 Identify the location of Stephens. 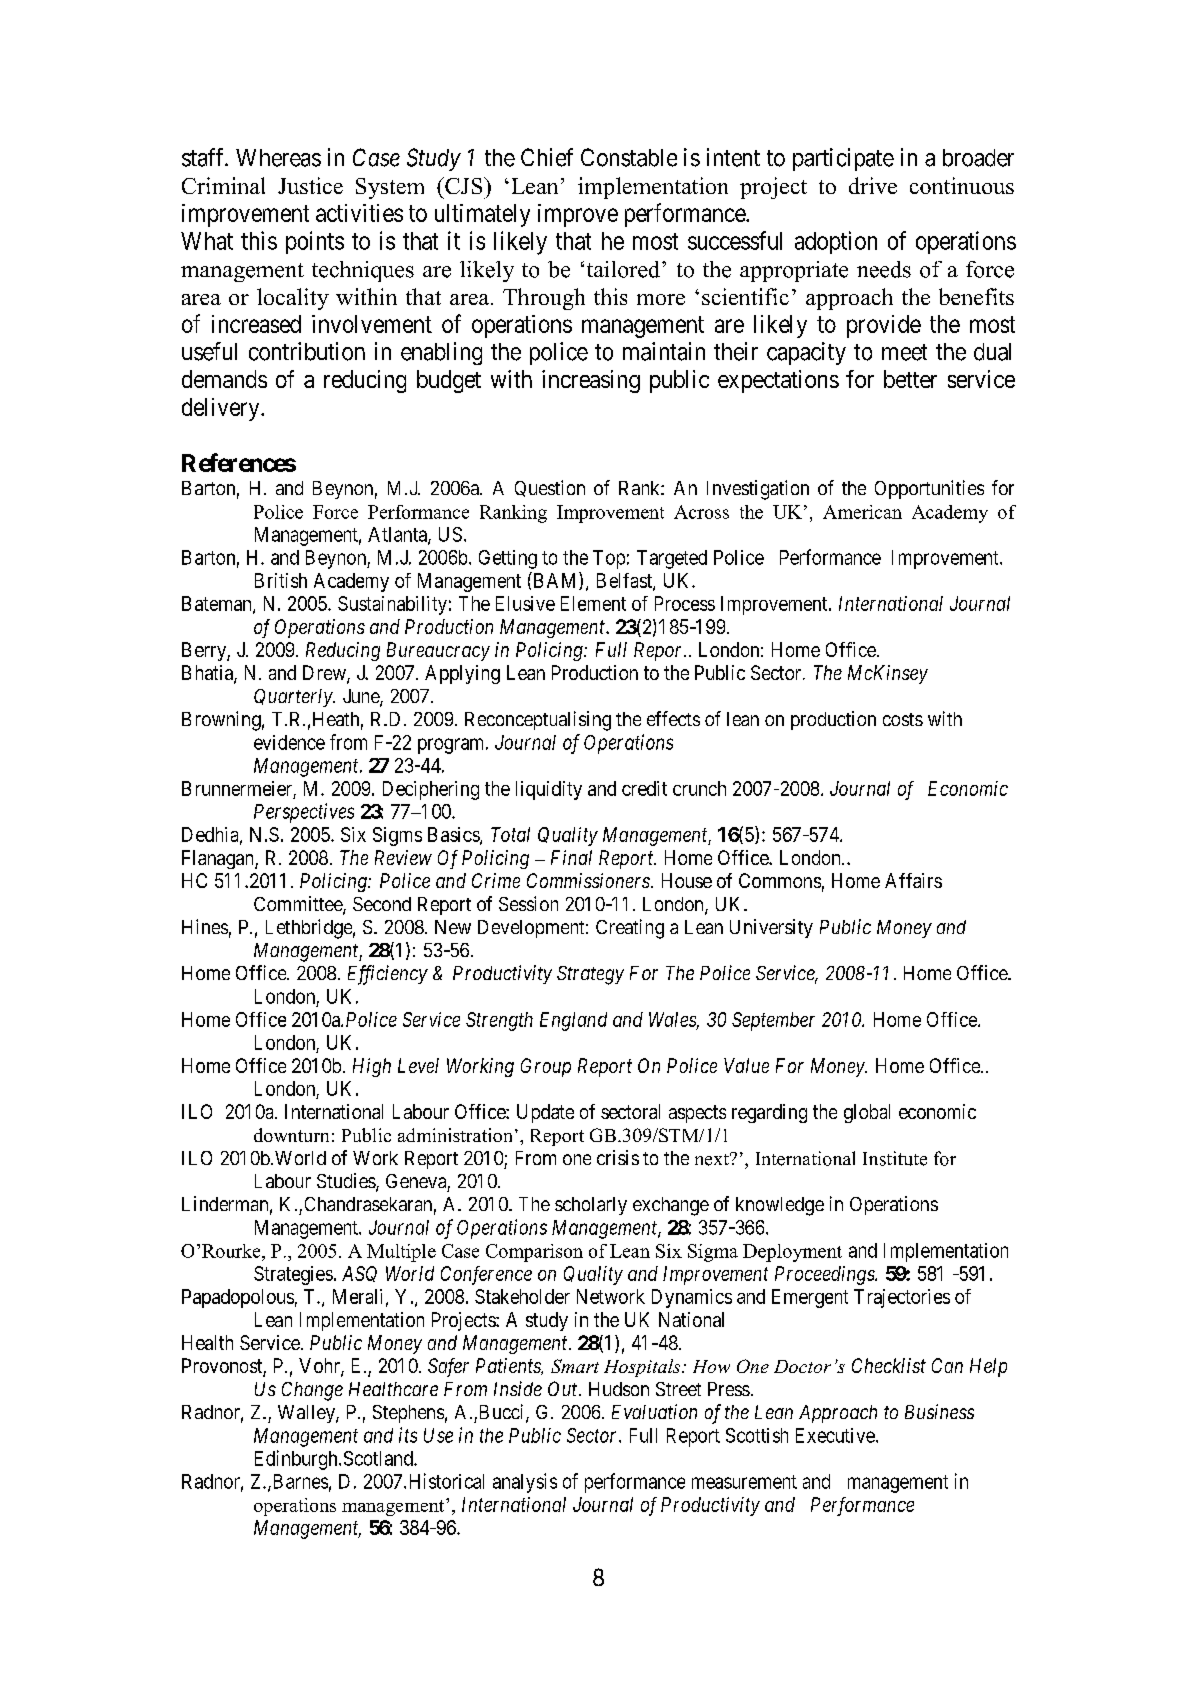
(408, 1414).
